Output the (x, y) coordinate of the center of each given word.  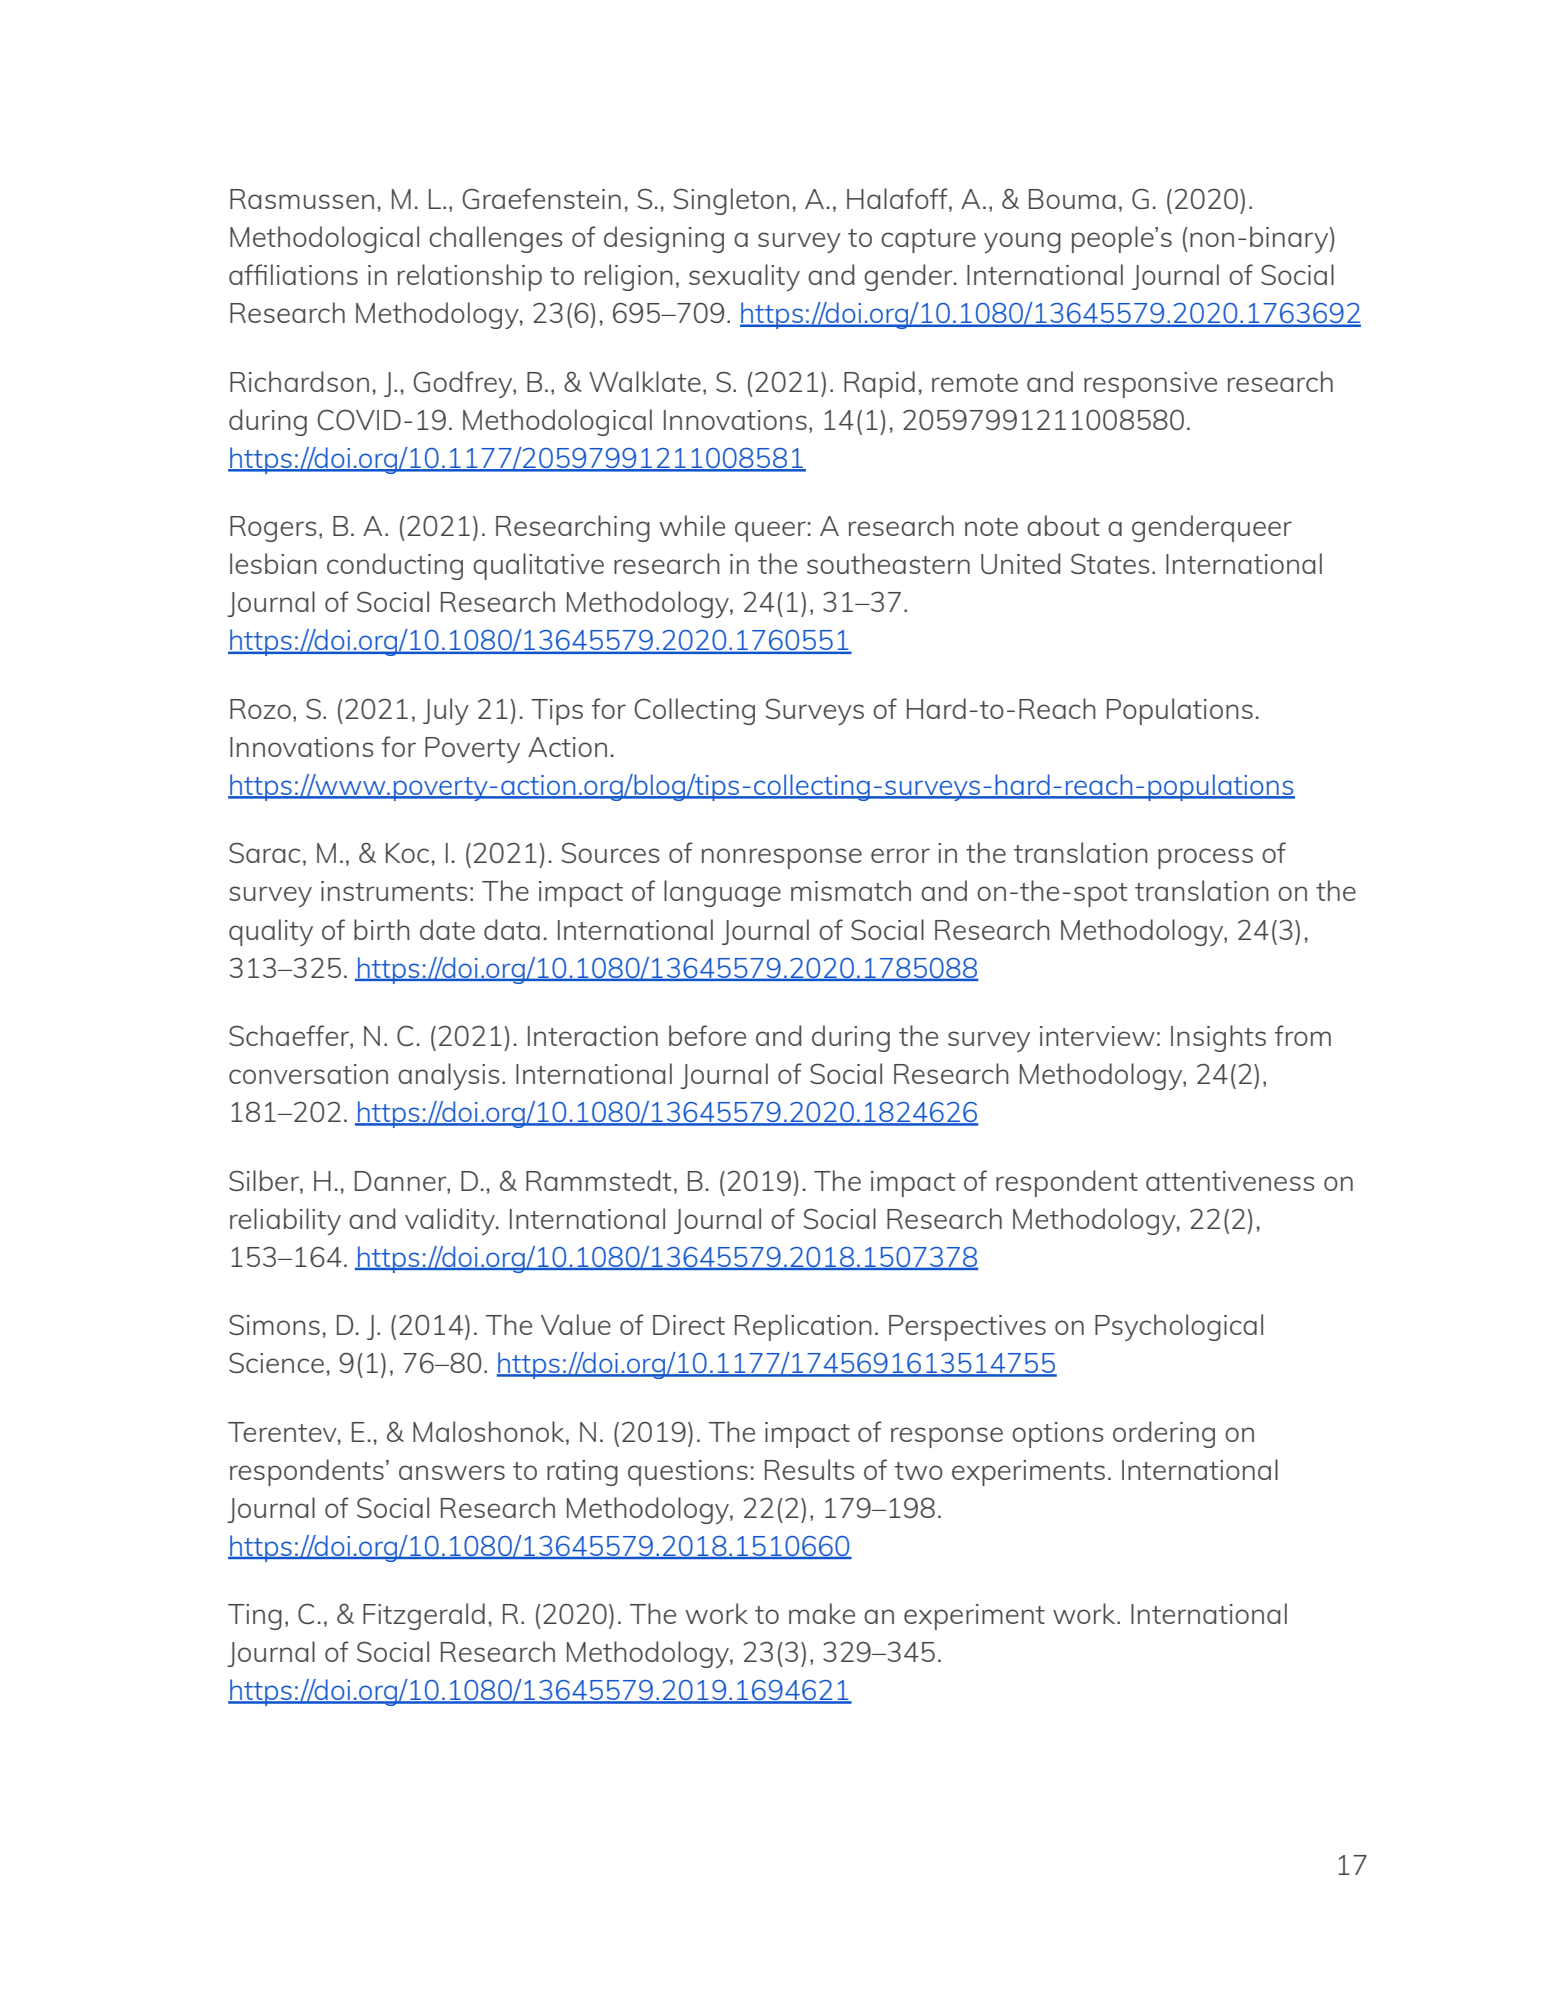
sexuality (744, 277)
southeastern (888, 563)
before (707, 1035)
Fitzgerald (424, 1616)
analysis (448, 1076)
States (1110, 563)
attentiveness (1230, 1181)
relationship (469, 277)
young (1022, 242)
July (446, 711)
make (822, 1613)
